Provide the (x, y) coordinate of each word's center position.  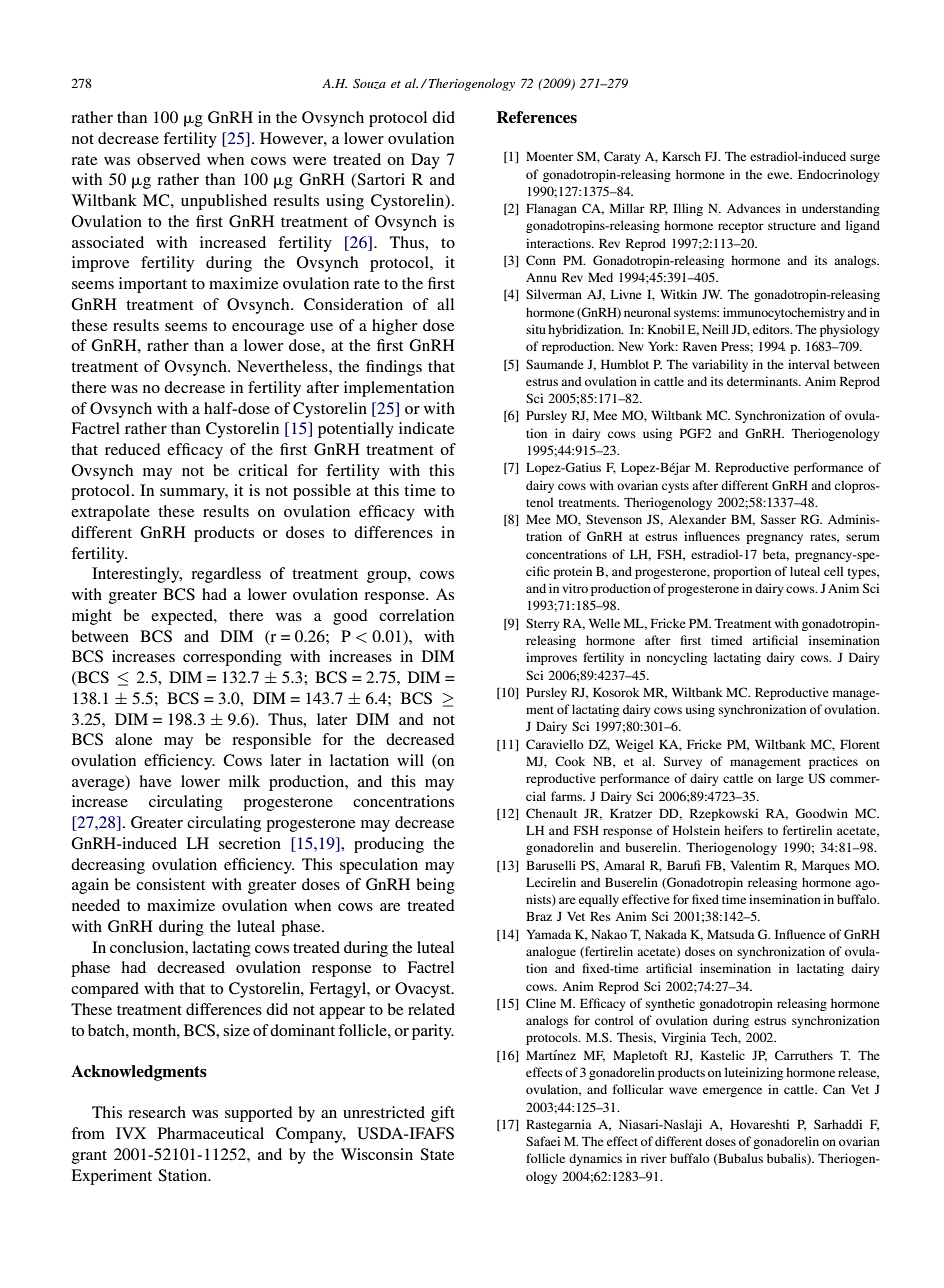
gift (443, 1114)
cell (833, 571)
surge (865, 159)
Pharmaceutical (211, 1133)
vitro (575, 588)
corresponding (232, 658)
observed (169, 159)
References (537, 117)
